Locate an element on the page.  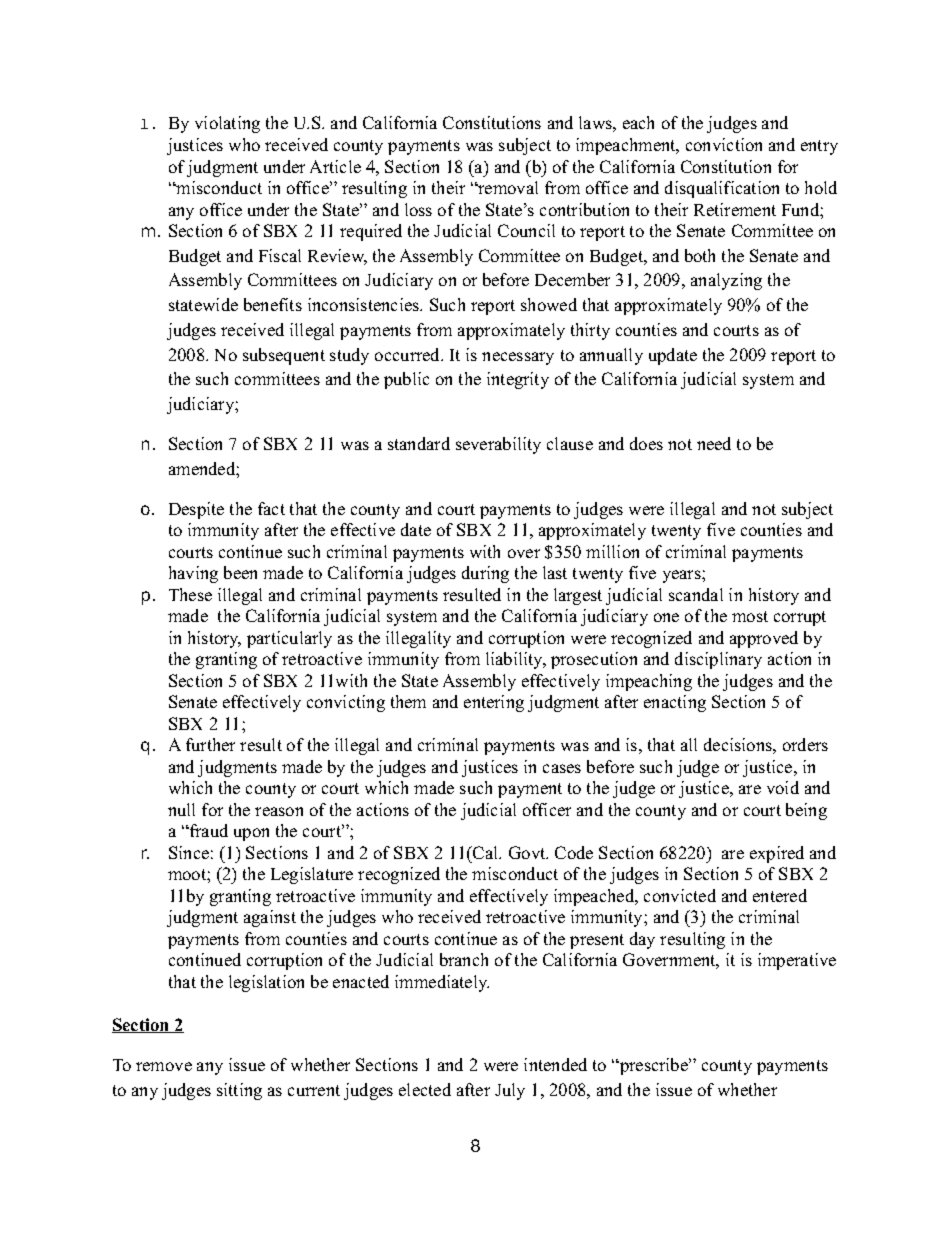
years is located at coordinates (683, 576).
